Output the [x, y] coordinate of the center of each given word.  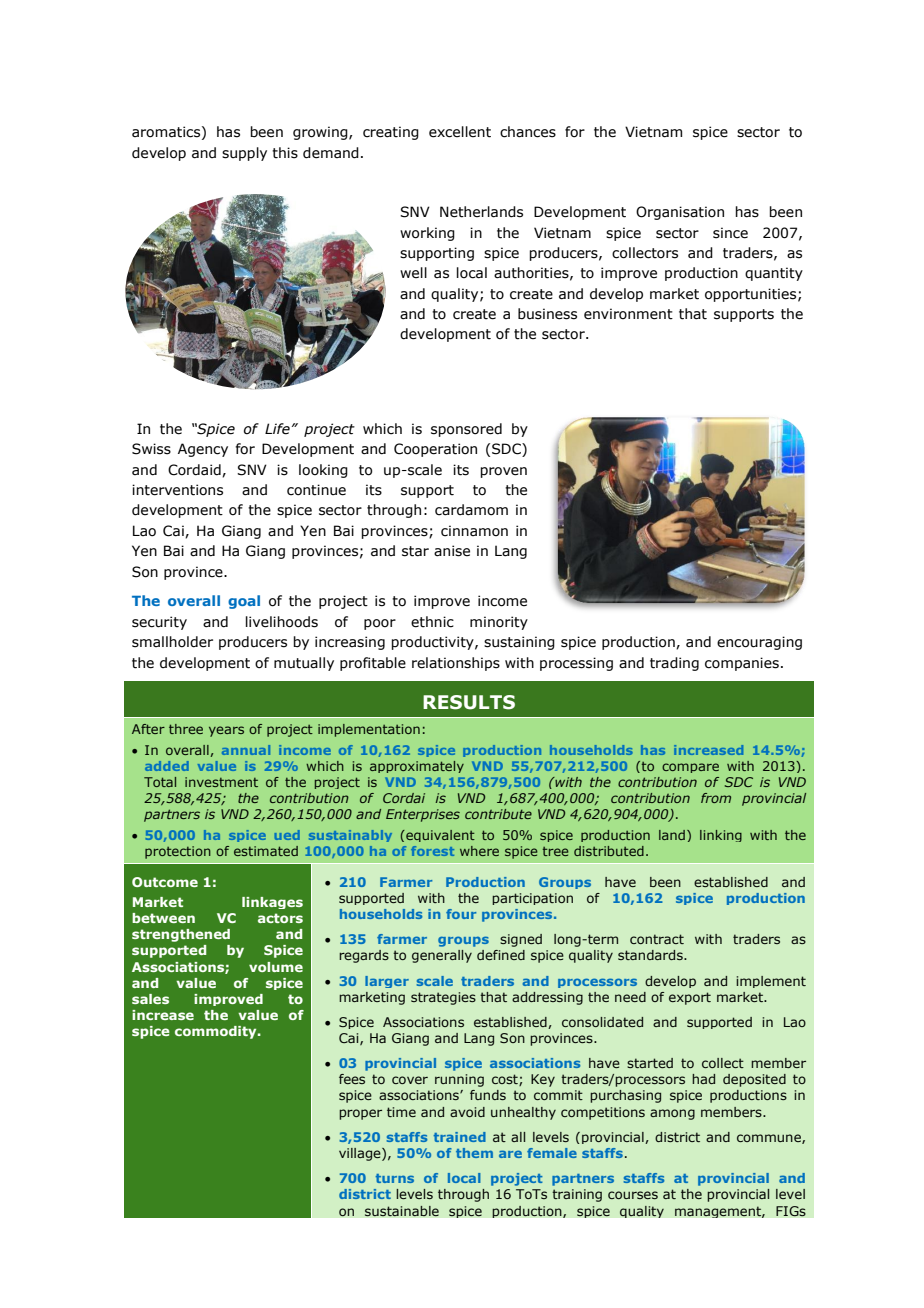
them [474, 1153]
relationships [456, 664]
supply [244, 154]
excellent [460, 132]
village [361, 1154]
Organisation [680, 213]
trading [674, 664]
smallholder [172, 642]
